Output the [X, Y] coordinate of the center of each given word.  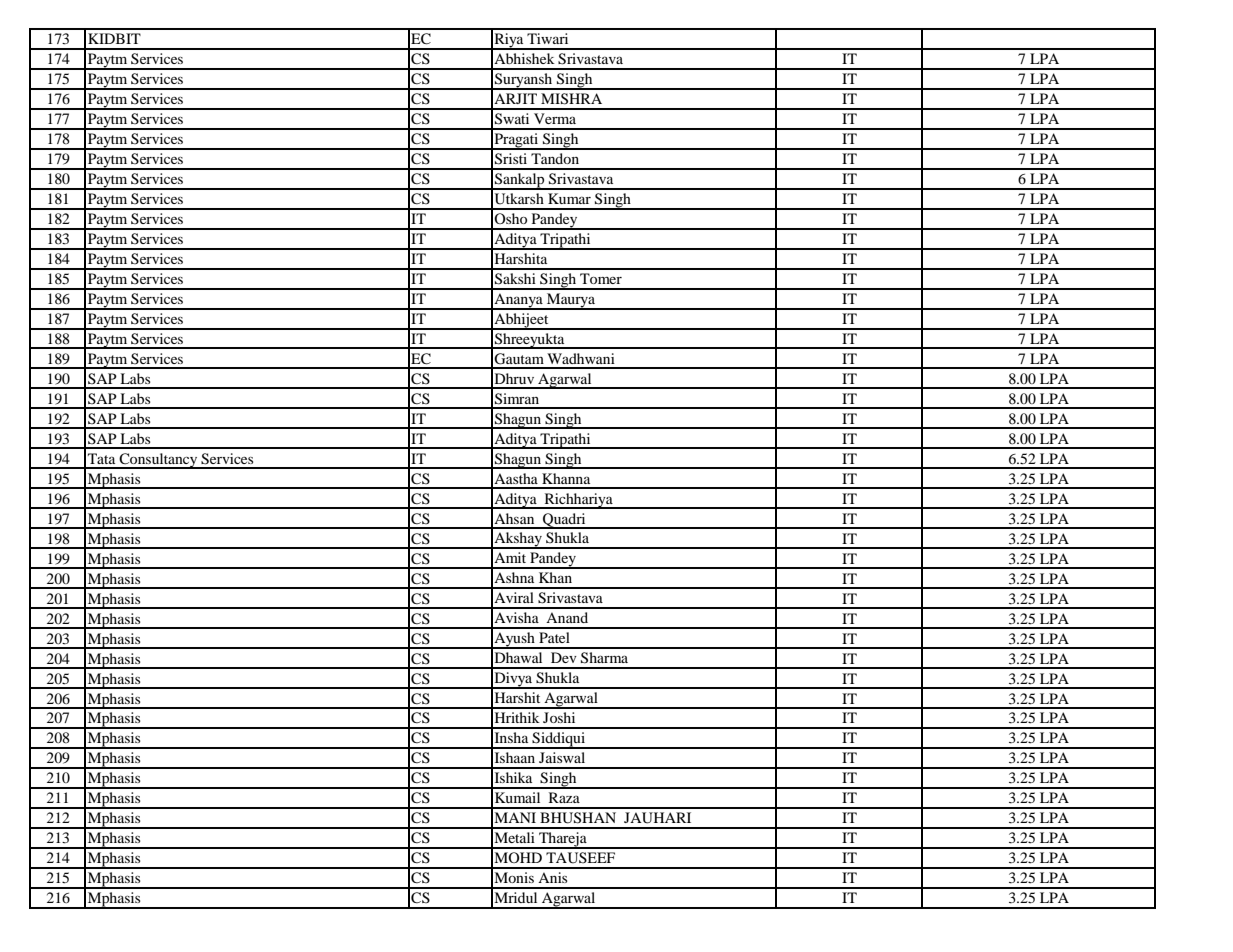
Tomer [601, 278]
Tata [101, 458]
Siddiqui [558, 740]
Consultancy [158, 461]
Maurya [571, 301]
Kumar [569, 198]
